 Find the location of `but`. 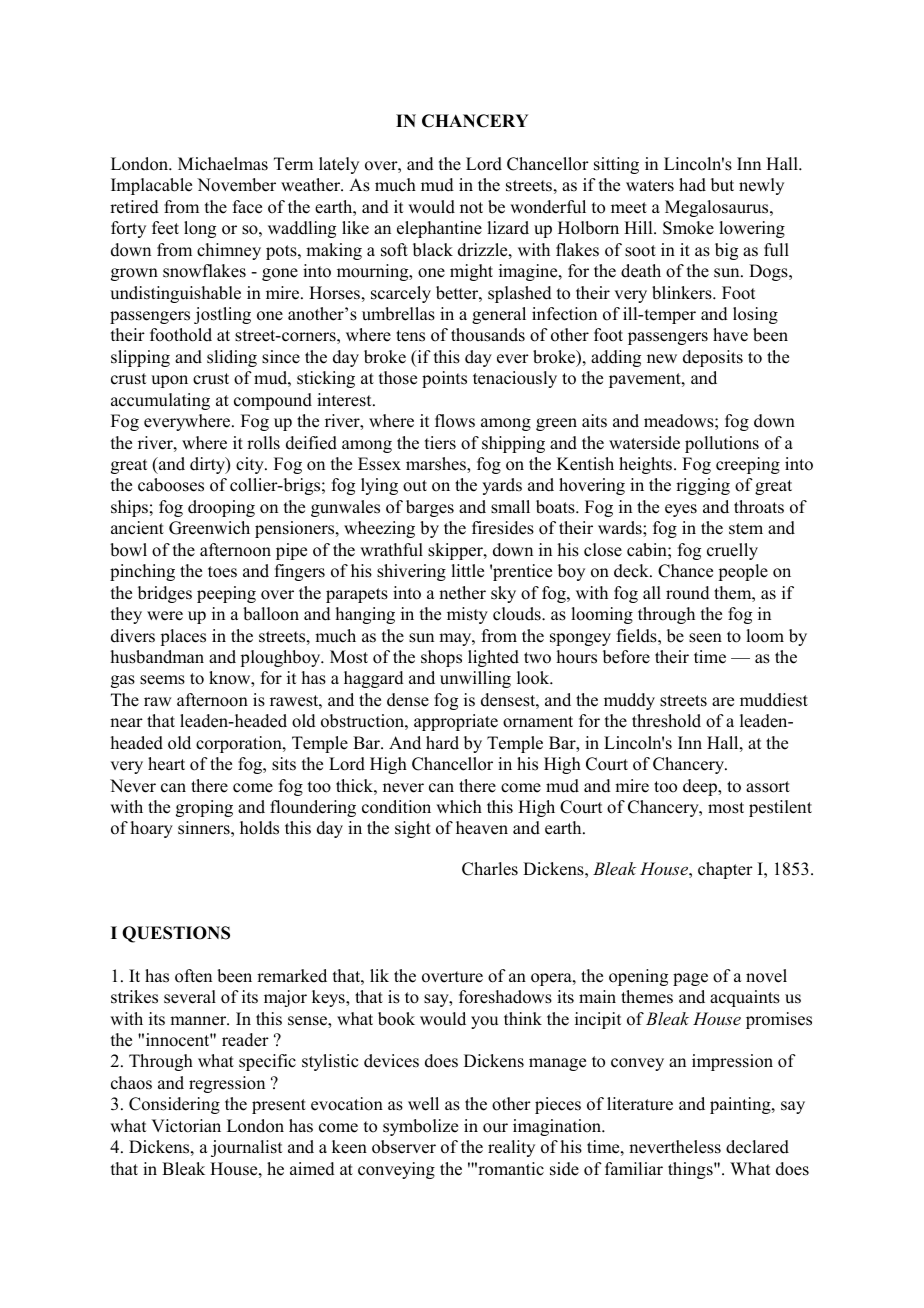

but is located at coordinates (722, 185).
